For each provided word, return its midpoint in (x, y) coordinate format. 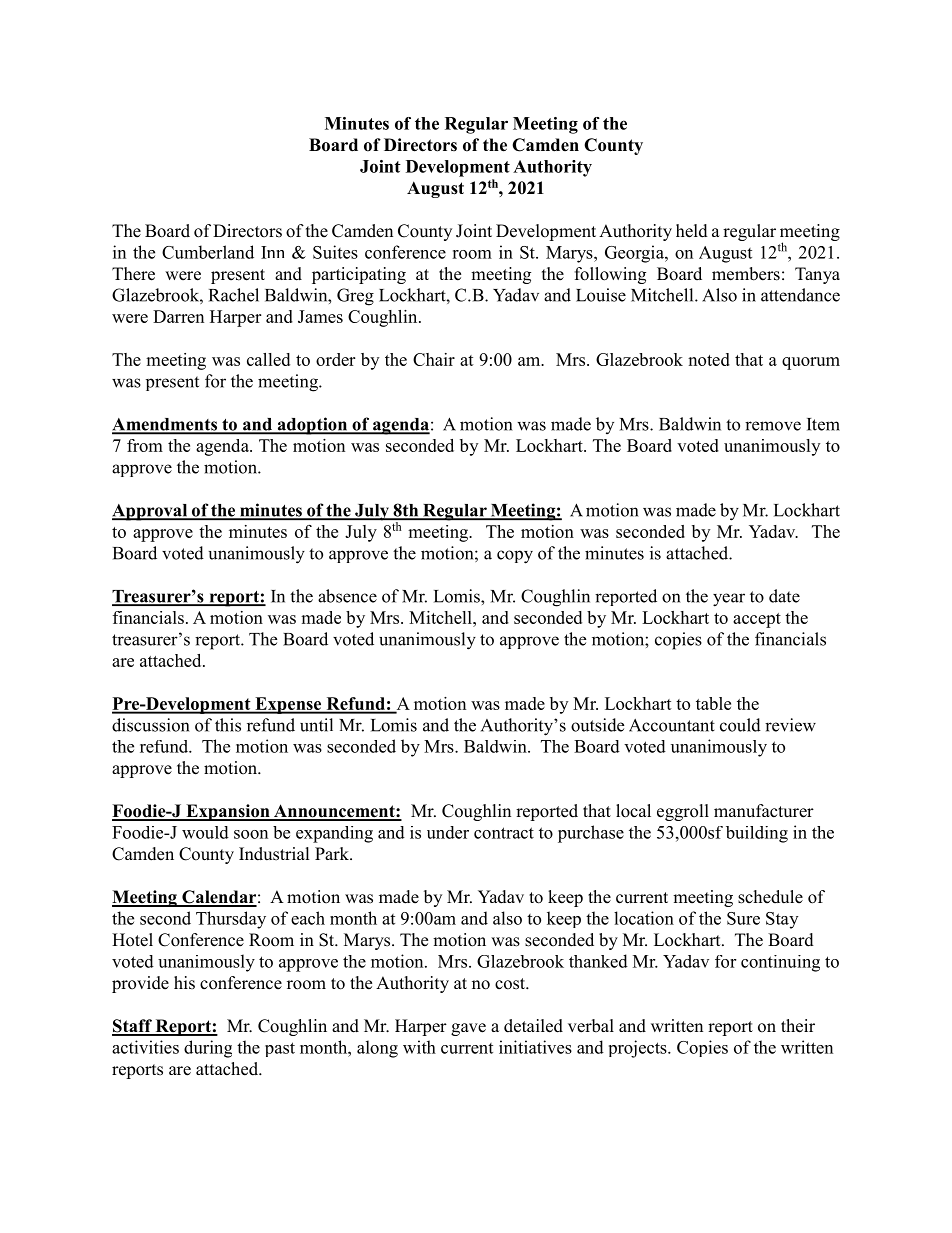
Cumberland (208, 252)
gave (468, 1029)
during (208, 1049)
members (746, 274)
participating (359, 275)
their (798, 1026)
